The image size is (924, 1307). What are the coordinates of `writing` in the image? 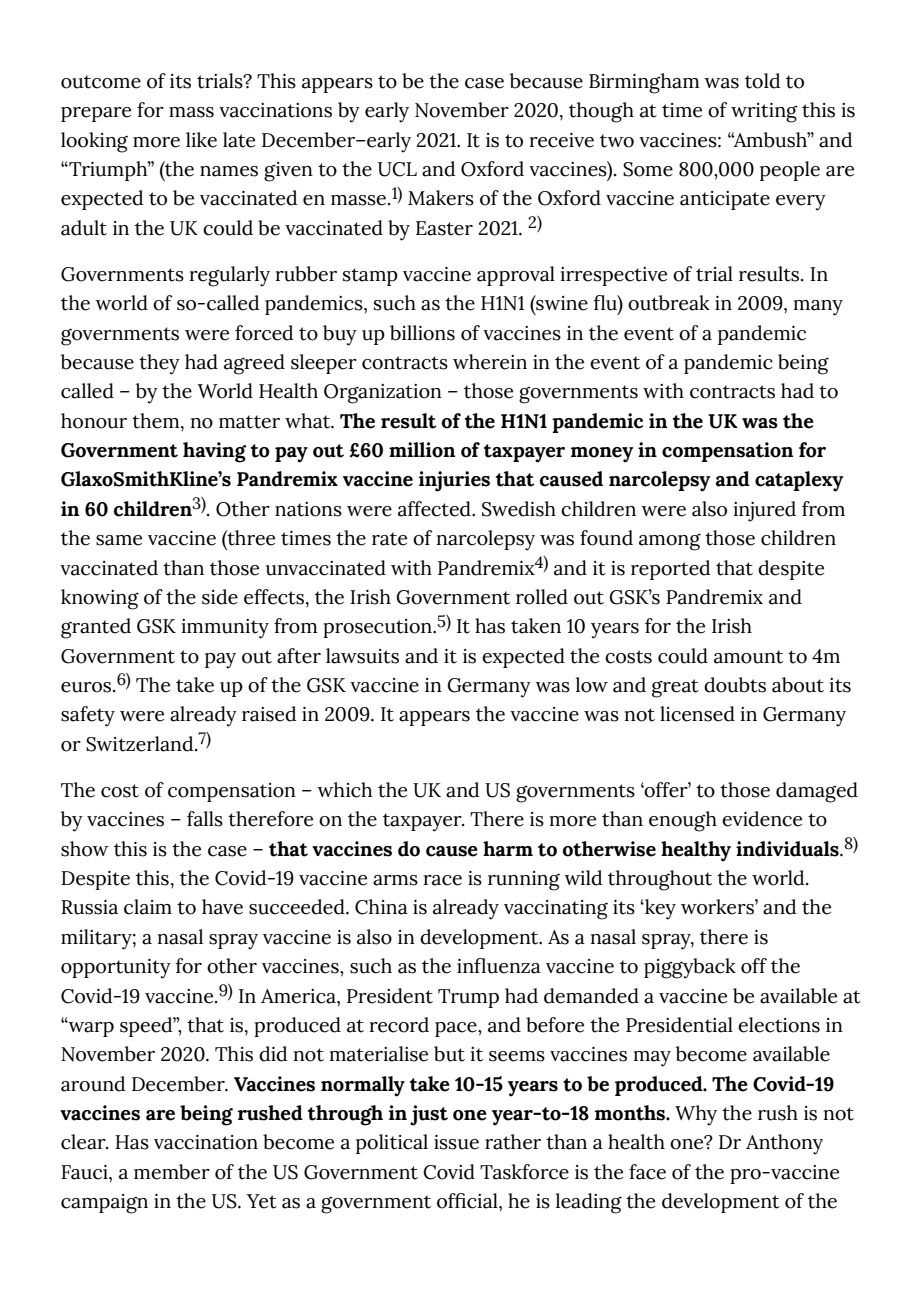 It's located at (764, 113).
